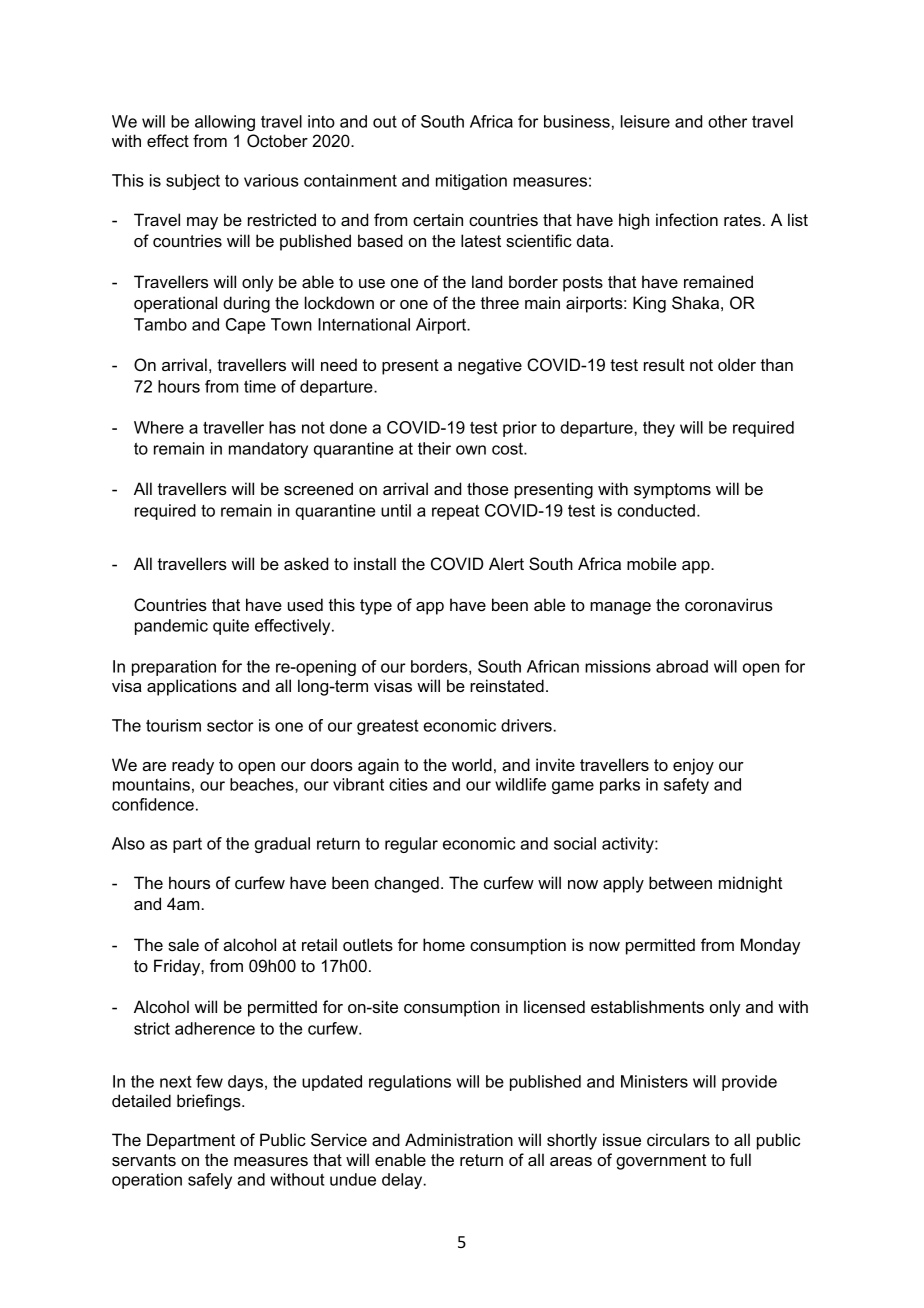  What do you see at coordinates (682, 666) in the page?
I see `abroad` at bounding box center [682, 666].
